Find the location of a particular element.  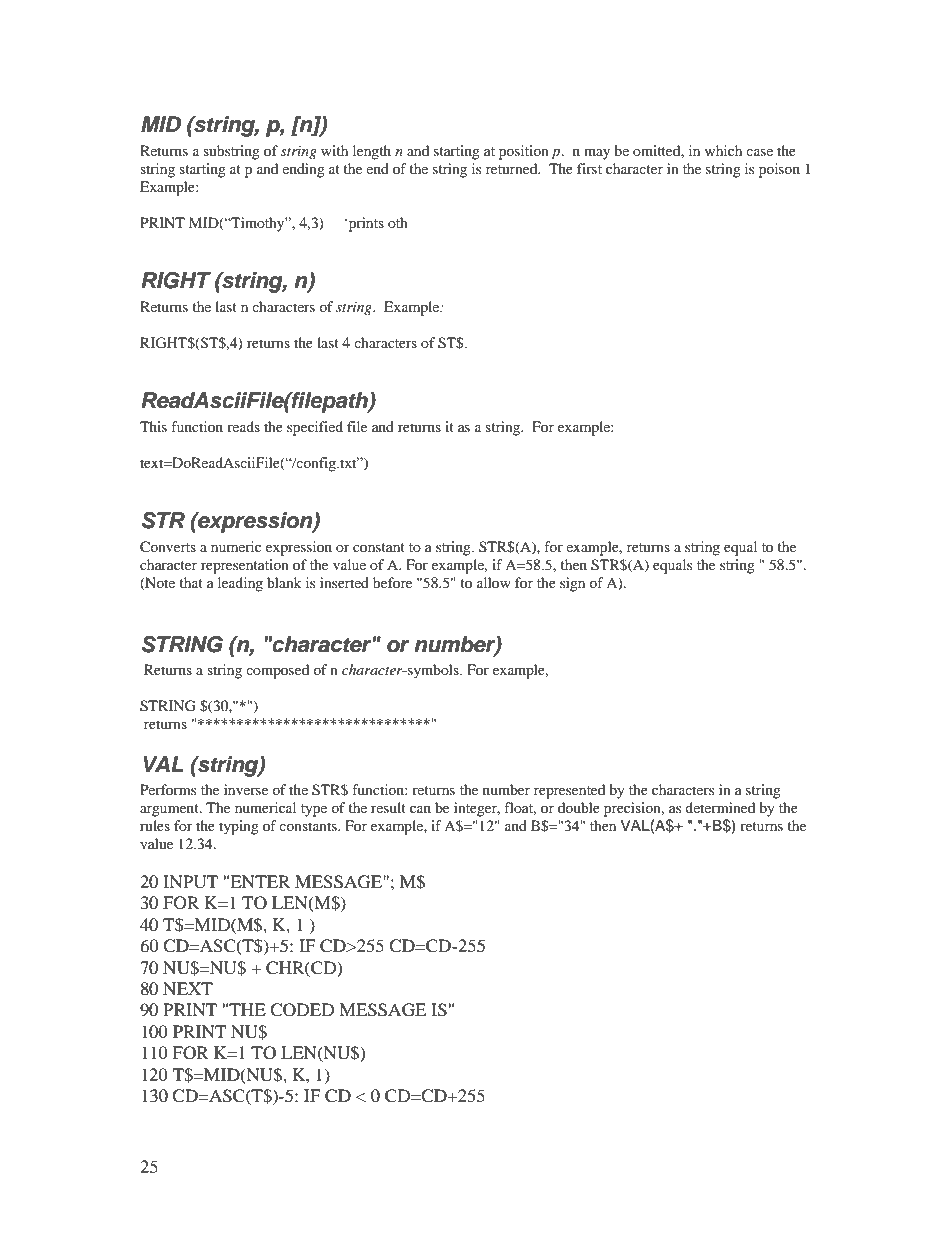

determined is located at coordinates (720, 807).
